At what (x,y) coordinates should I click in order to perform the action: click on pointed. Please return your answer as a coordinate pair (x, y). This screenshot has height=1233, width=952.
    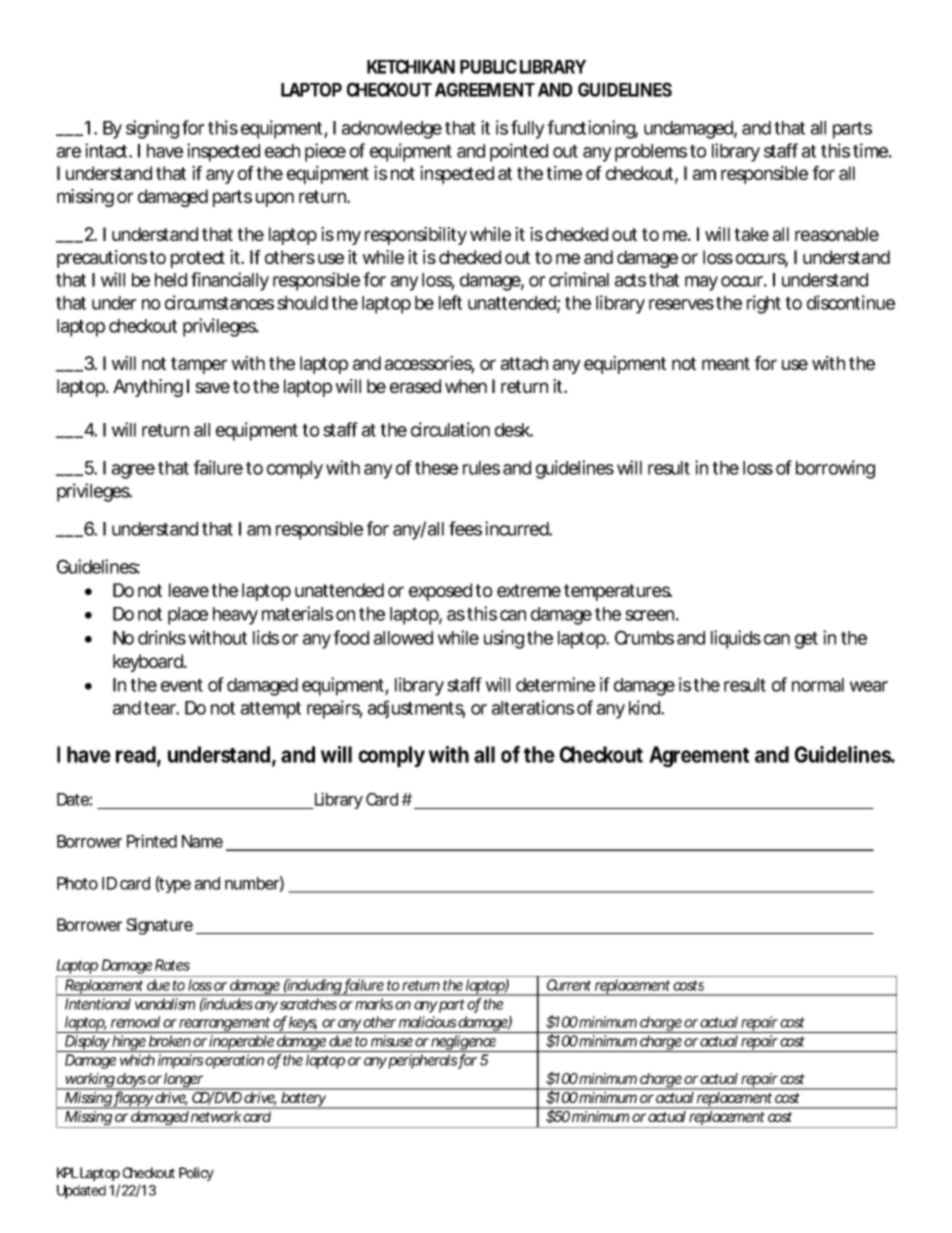
    Looking at the image, I should click on (519, 152).
